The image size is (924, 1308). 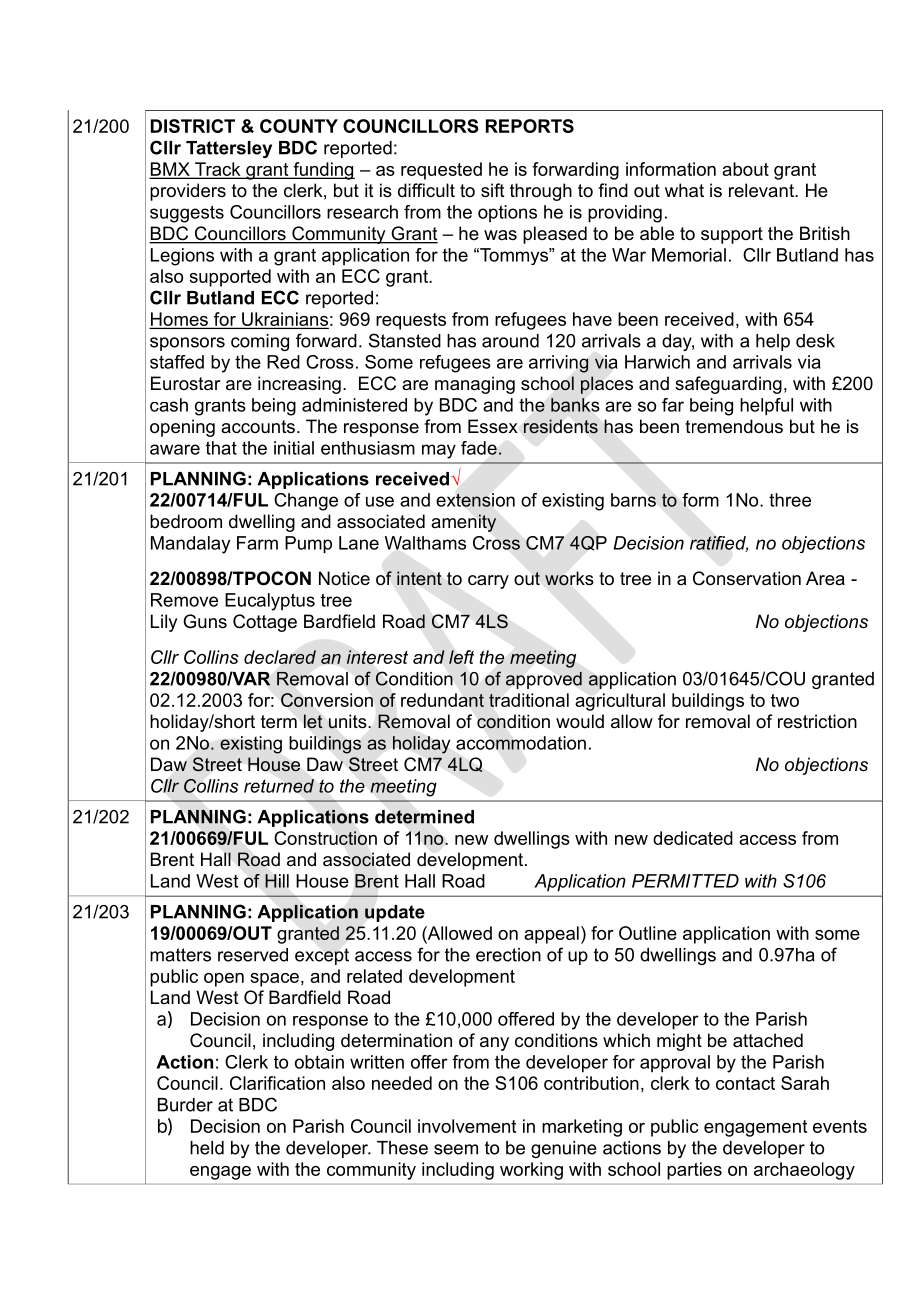 What do you see at coordinates (745, 169) in the image?
I see `about` at bounding box center [745, 169].
